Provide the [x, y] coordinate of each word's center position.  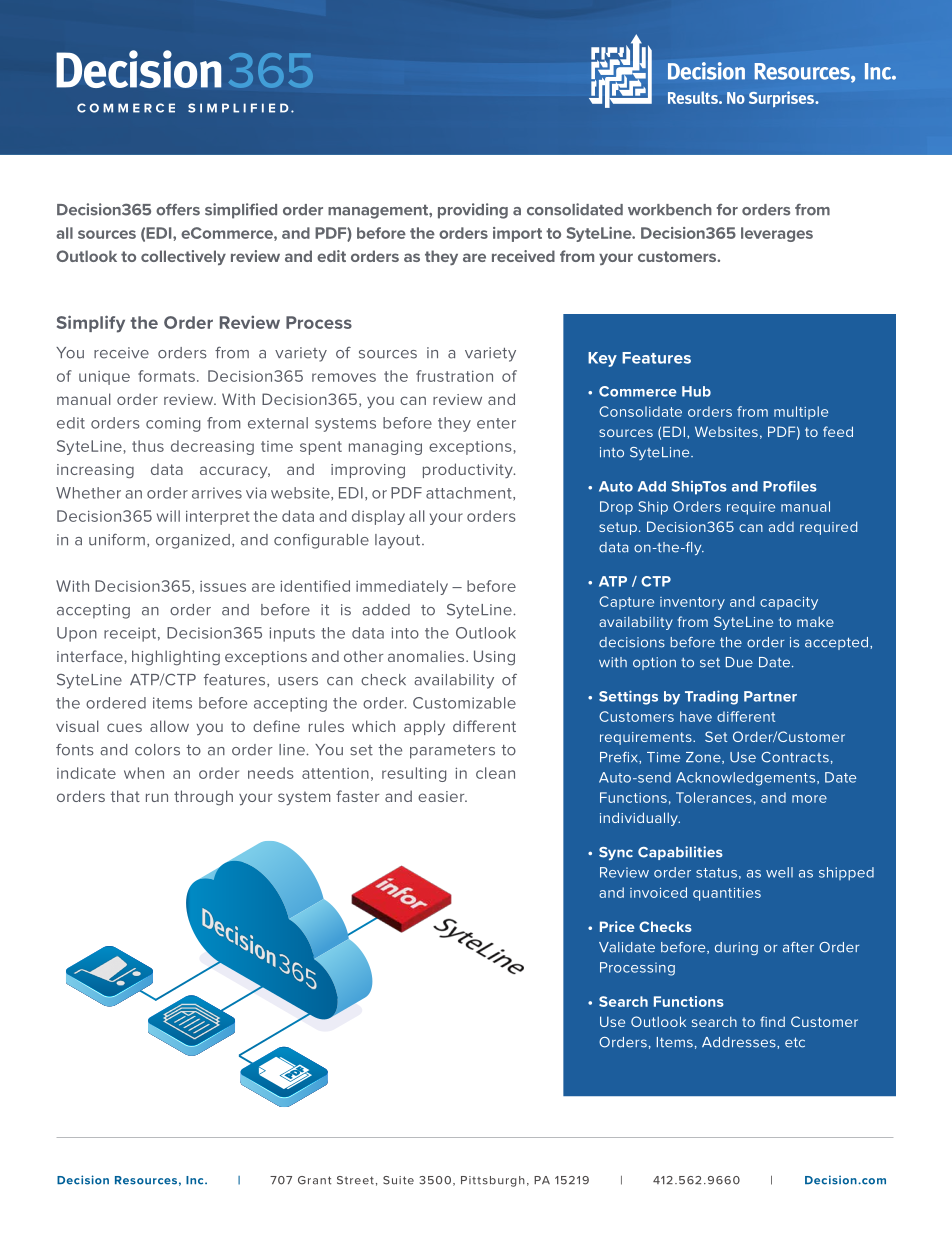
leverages [777, 234]
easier [442, 796]
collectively [183, 257]
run [157, 797]
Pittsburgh [493, 1181]
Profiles [790, 486]
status [716, 873]
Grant [314, 1180]
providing [473, 211]
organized [193, 541]
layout [399, 541]
